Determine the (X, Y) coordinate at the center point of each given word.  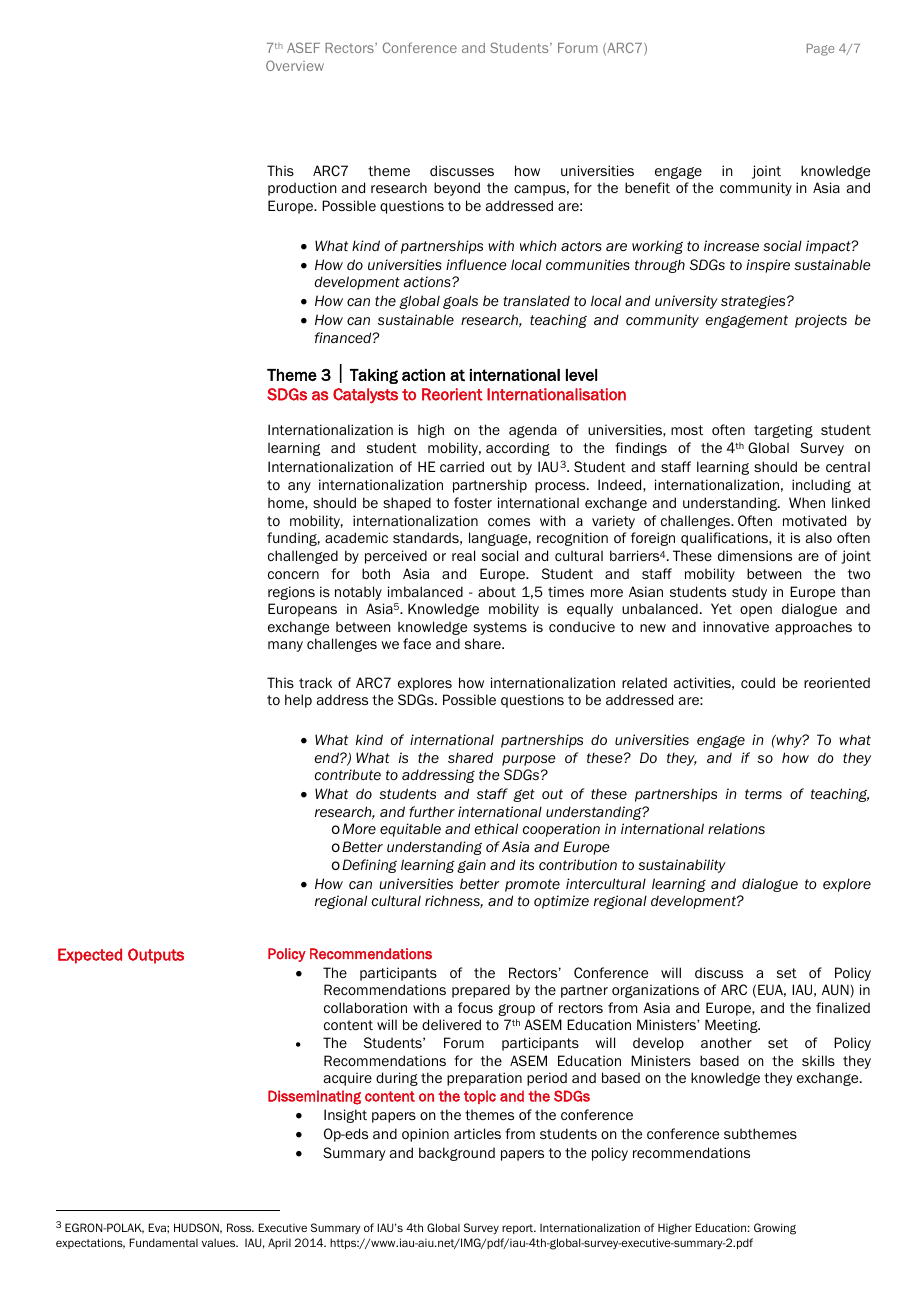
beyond (457, 189)
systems (500, 628)
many (285, 646)
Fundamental (163, 1242)
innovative (736, 626)
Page (820, 50)
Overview (295, 65)
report (519, 1229)
